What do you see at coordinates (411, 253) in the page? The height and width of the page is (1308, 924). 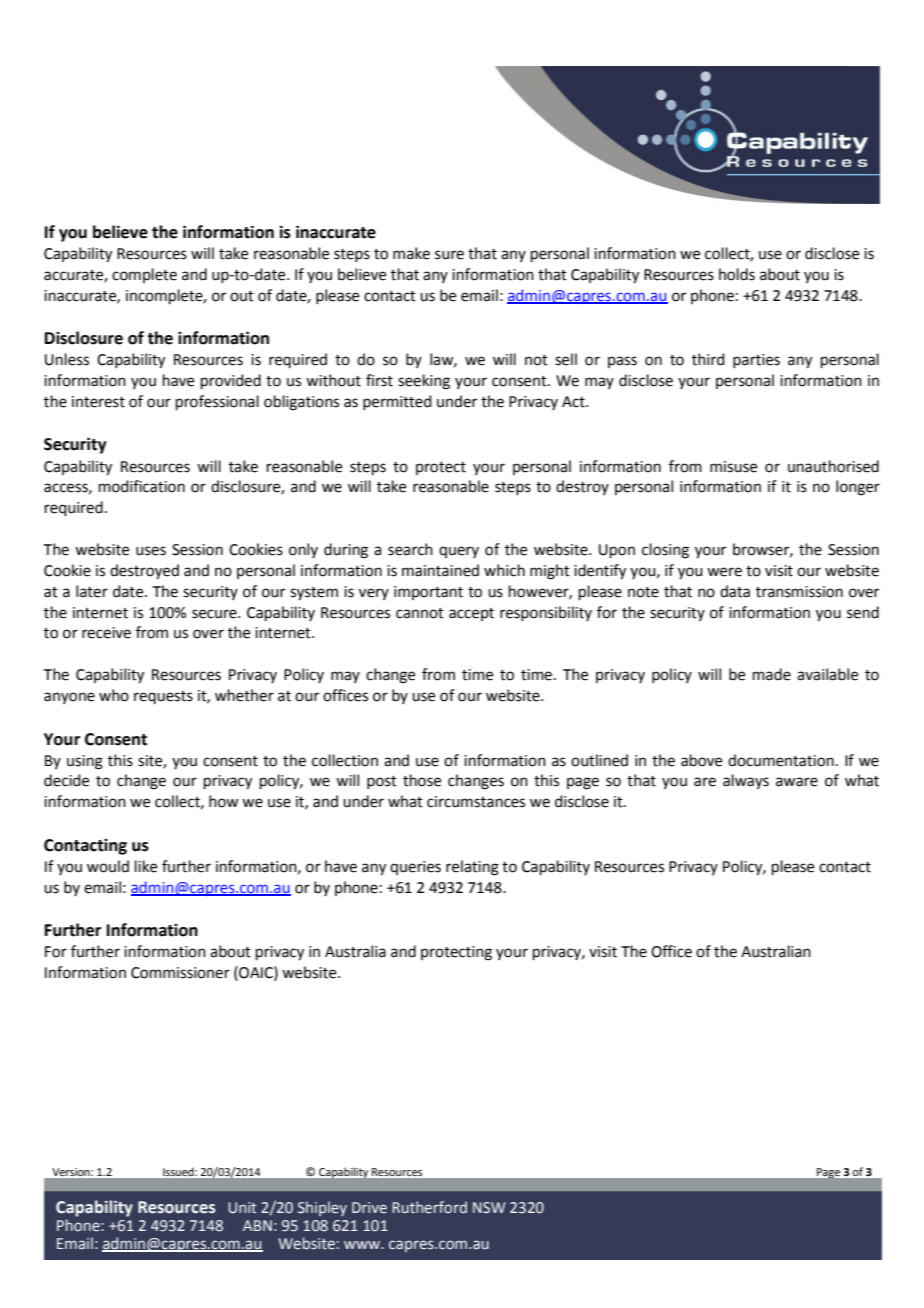 I see `make` at bounding box center [411, 253].
